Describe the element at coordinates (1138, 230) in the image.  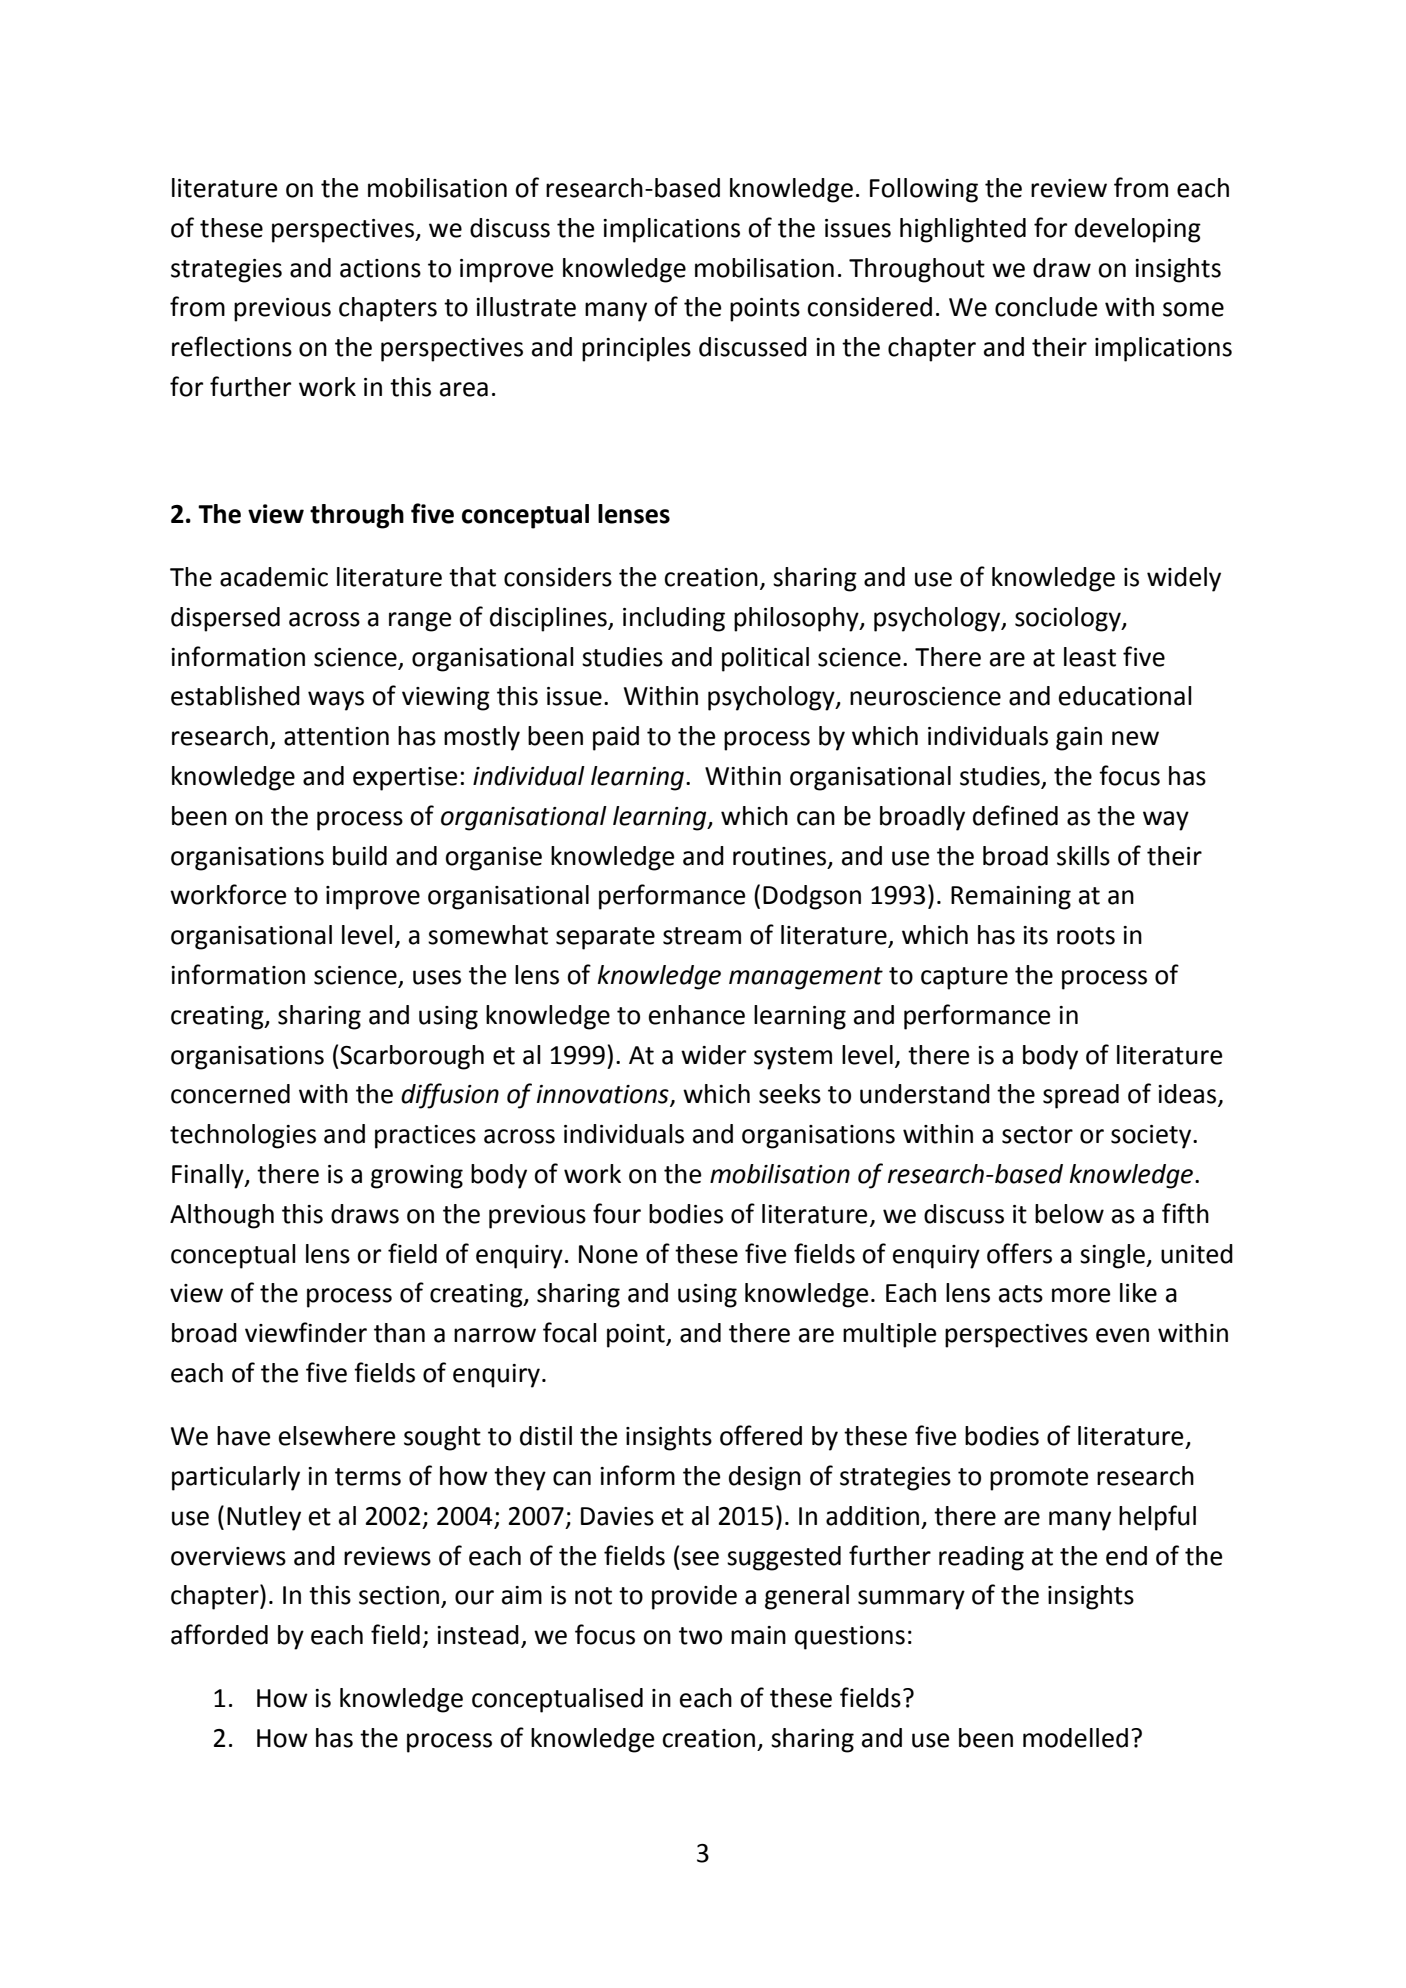
I see `developing` at that location.
